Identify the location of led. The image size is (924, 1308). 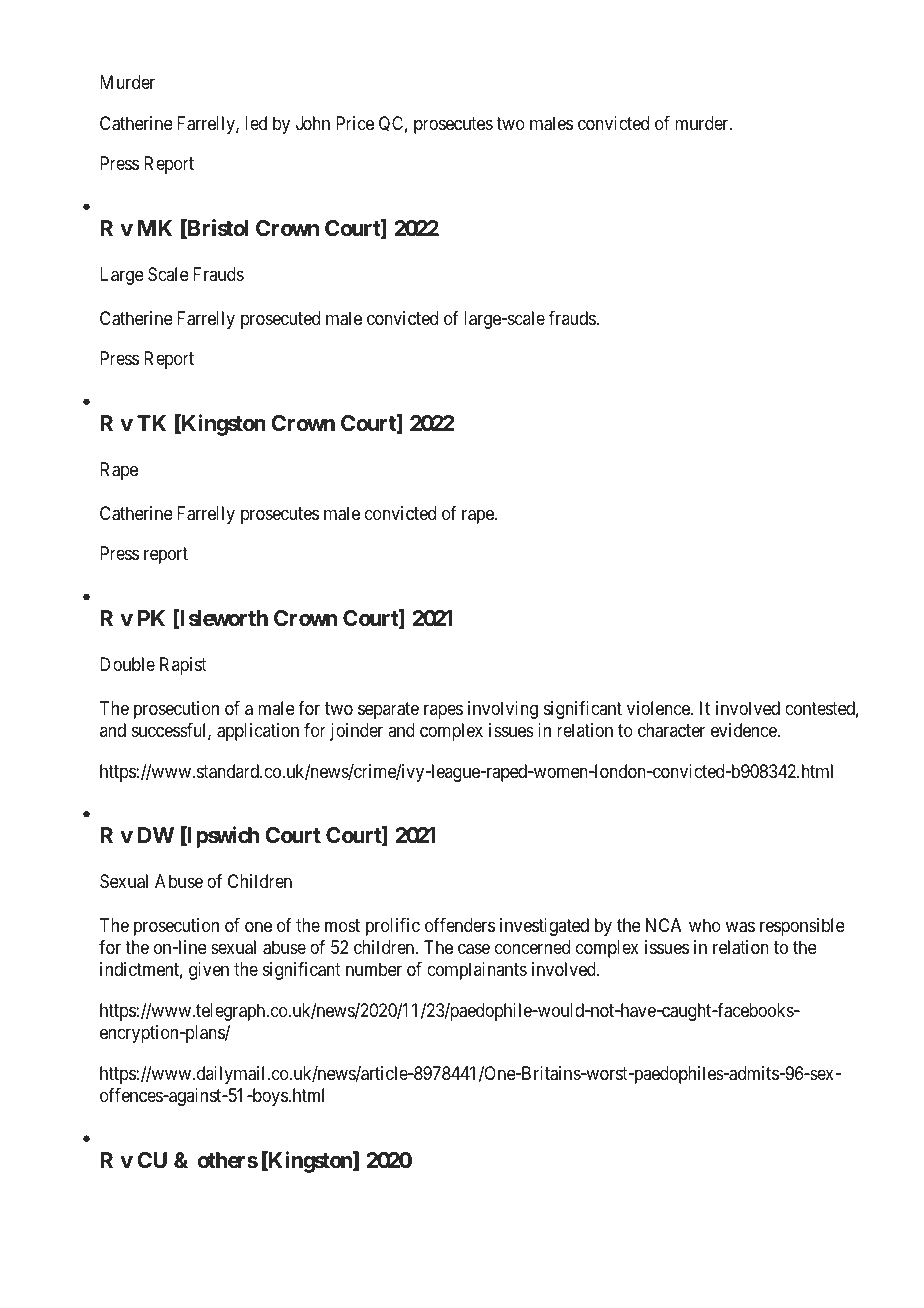
(256, 123).
